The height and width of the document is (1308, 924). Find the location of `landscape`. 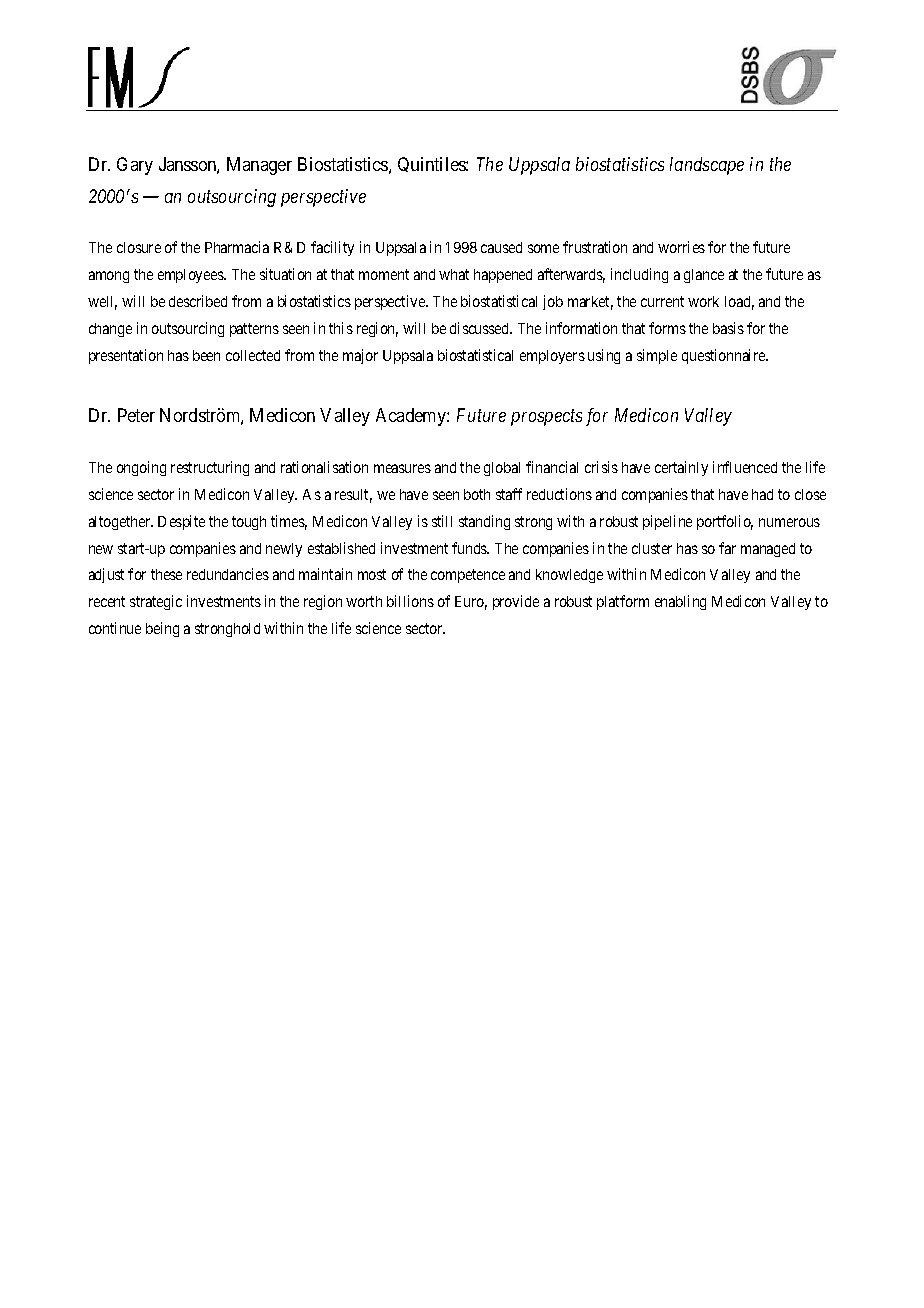

landscape is located at coordinates (707, 166).
